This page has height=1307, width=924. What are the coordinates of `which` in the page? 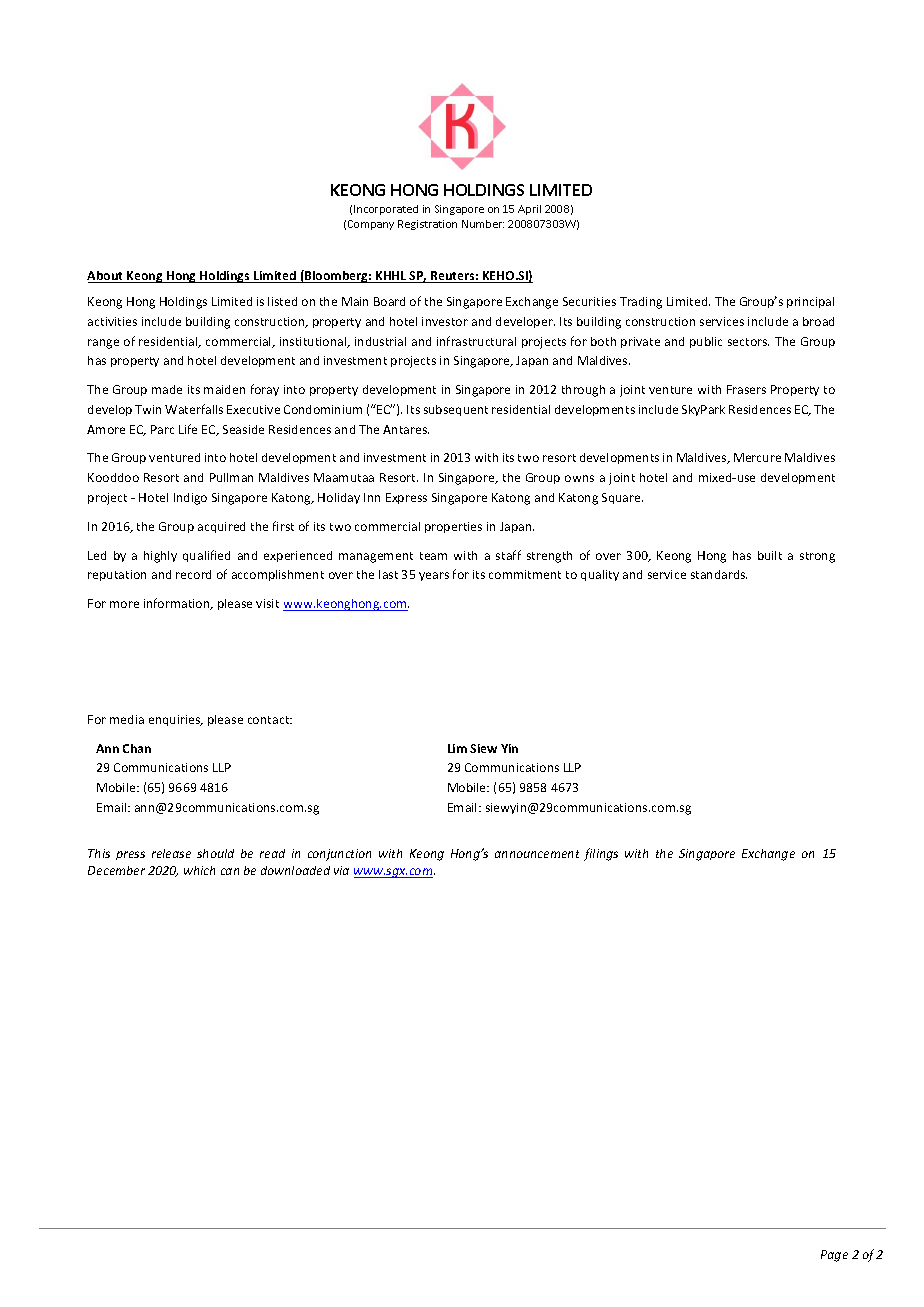 It's located at (199, 870).
